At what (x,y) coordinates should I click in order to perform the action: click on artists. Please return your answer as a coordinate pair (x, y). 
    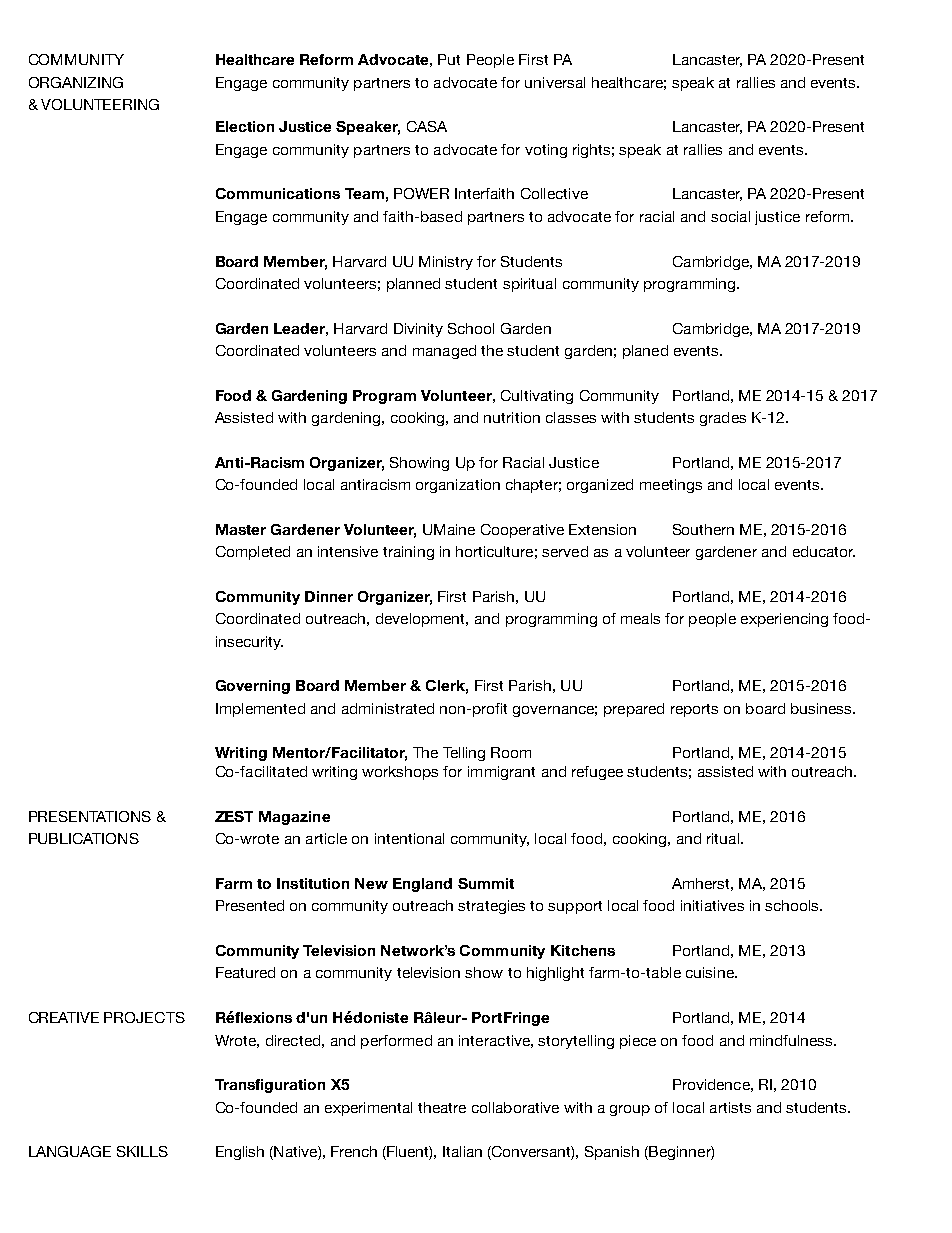
    Looking at the image, I should click on (730, 1107).
